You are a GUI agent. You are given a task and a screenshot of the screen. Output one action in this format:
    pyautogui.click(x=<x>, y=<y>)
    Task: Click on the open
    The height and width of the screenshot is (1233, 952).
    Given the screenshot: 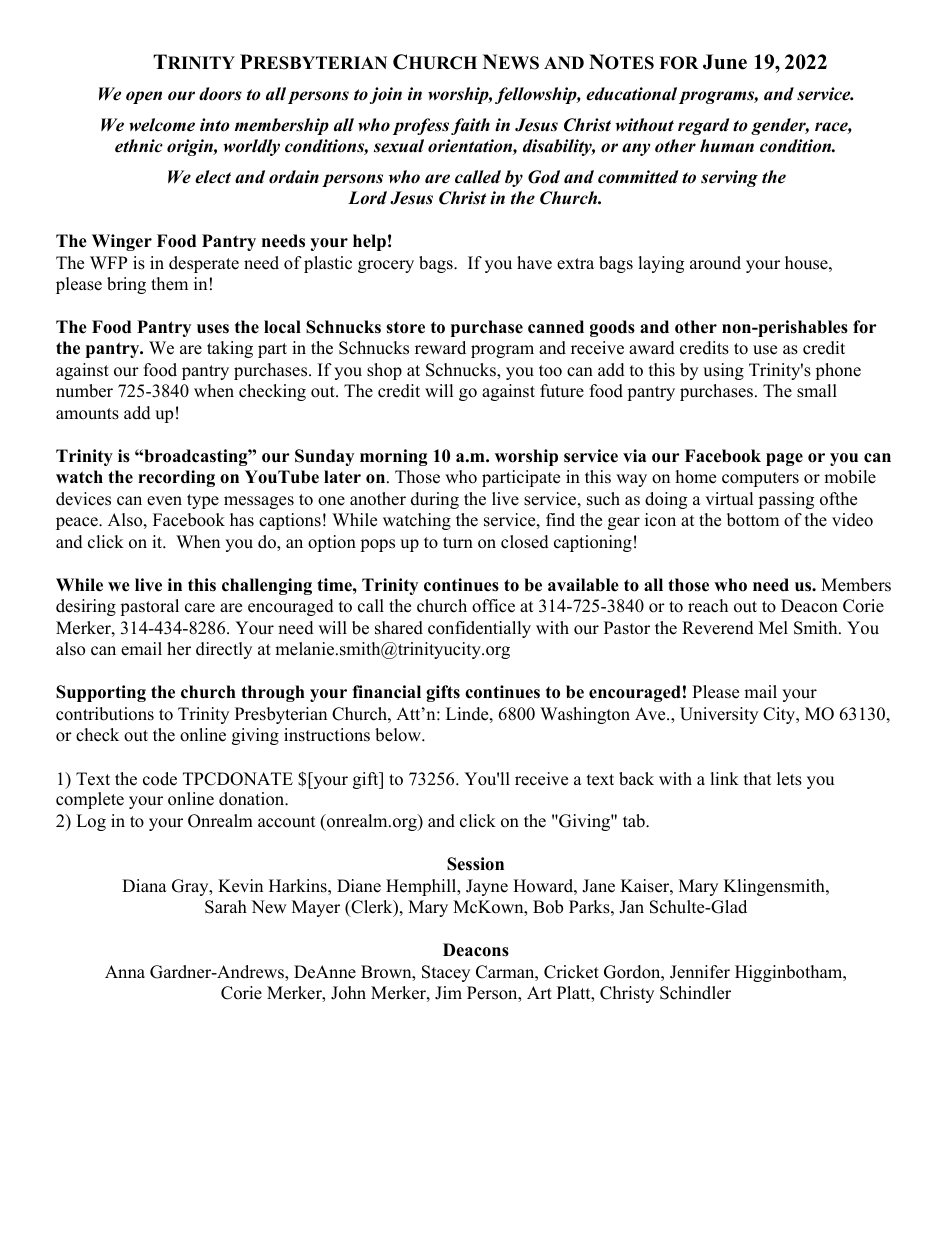 What is the action you would take?
    pyautogui.click(x=144, y=97)
